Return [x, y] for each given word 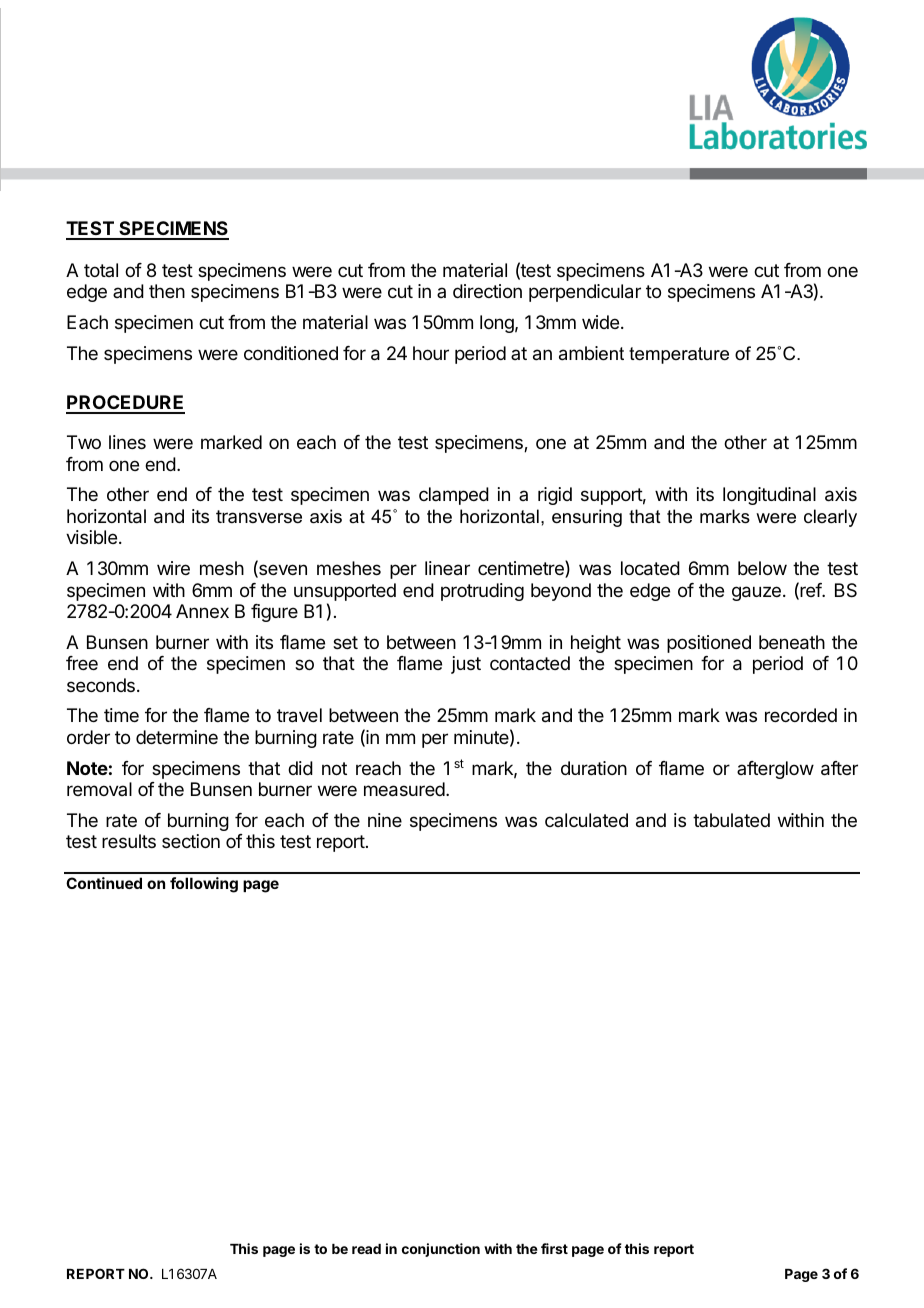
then [167, 291]
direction [487, 291]
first [554, 1248]
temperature [679, 355]
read [366, 1249]
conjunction [441, 1250]
